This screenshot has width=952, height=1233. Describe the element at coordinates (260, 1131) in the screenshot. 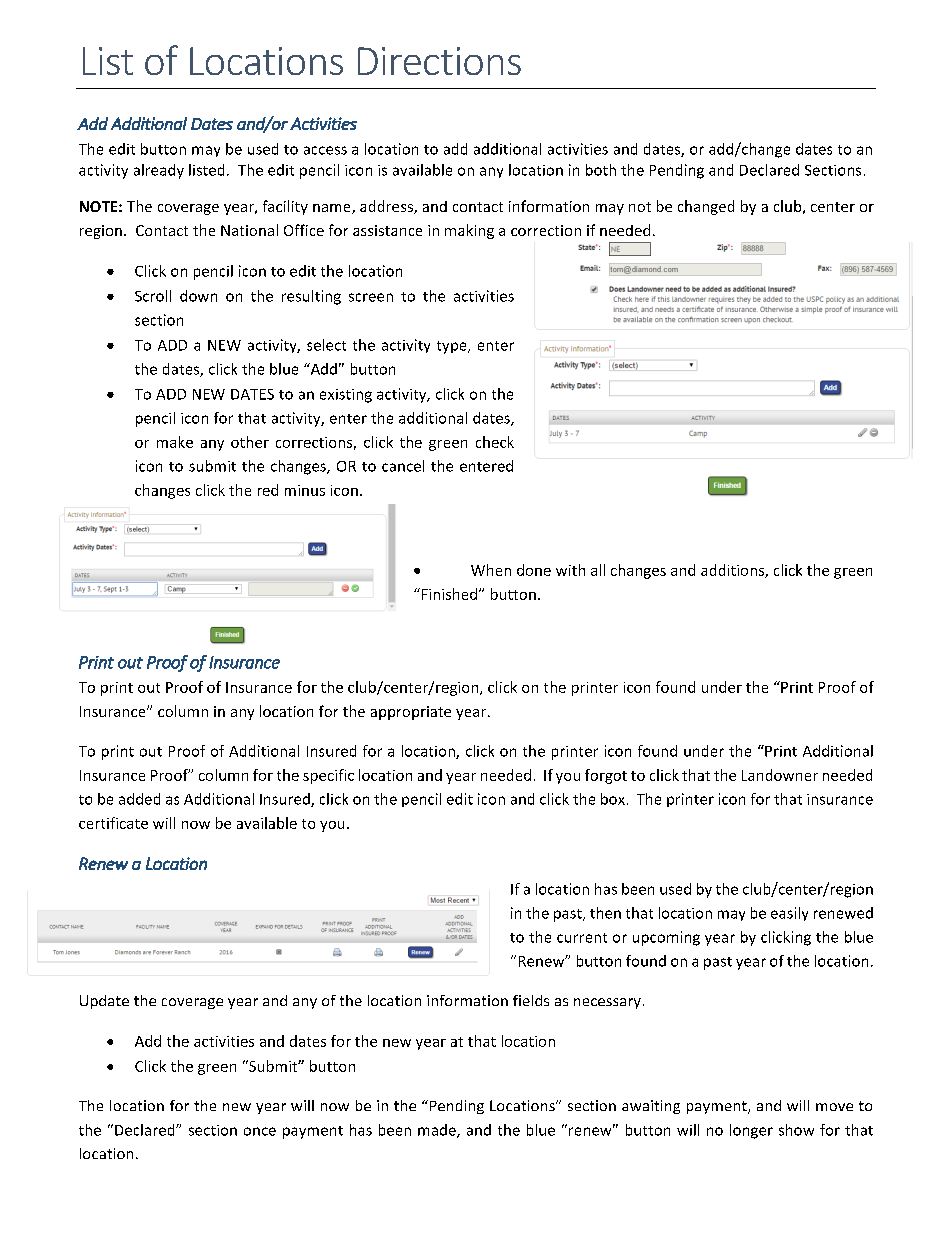

I see `once` at that location.
